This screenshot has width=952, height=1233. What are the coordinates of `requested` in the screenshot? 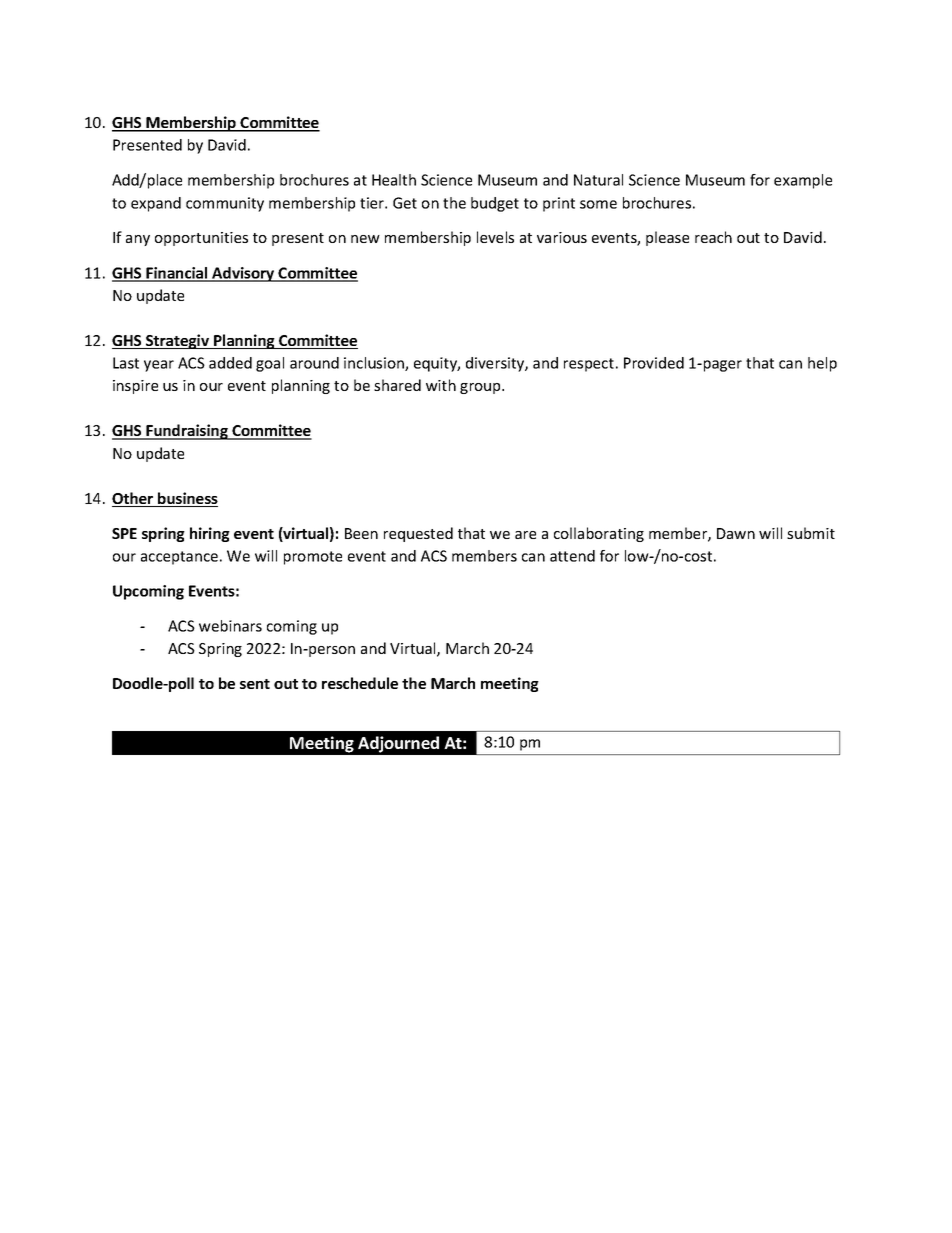 It's located at (418, 534).
